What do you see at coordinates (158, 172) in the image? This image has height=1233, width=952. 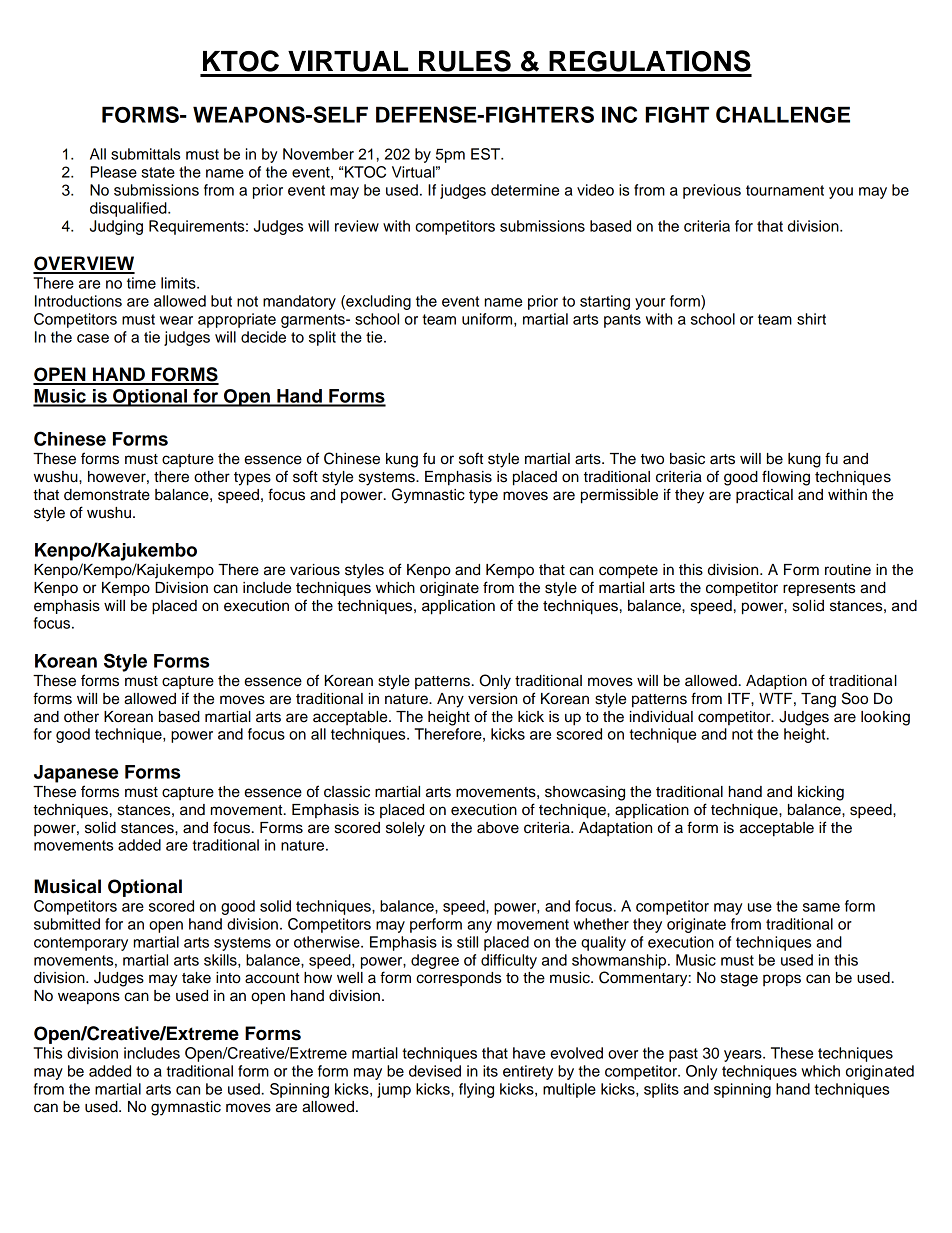 I see `state` at bounding box center [158, 172].
